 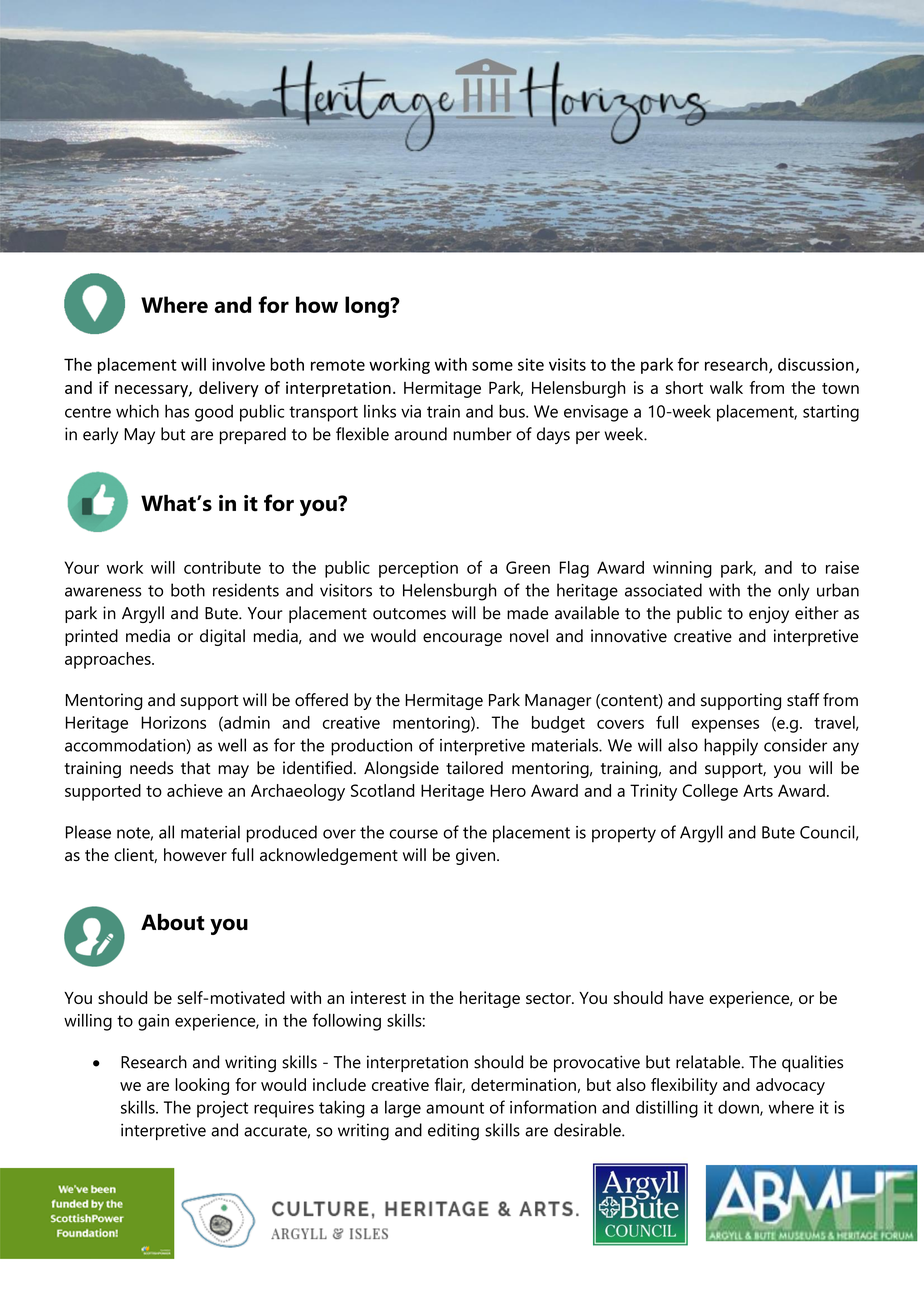 I want to click on has, so click(x=177, y=411).
